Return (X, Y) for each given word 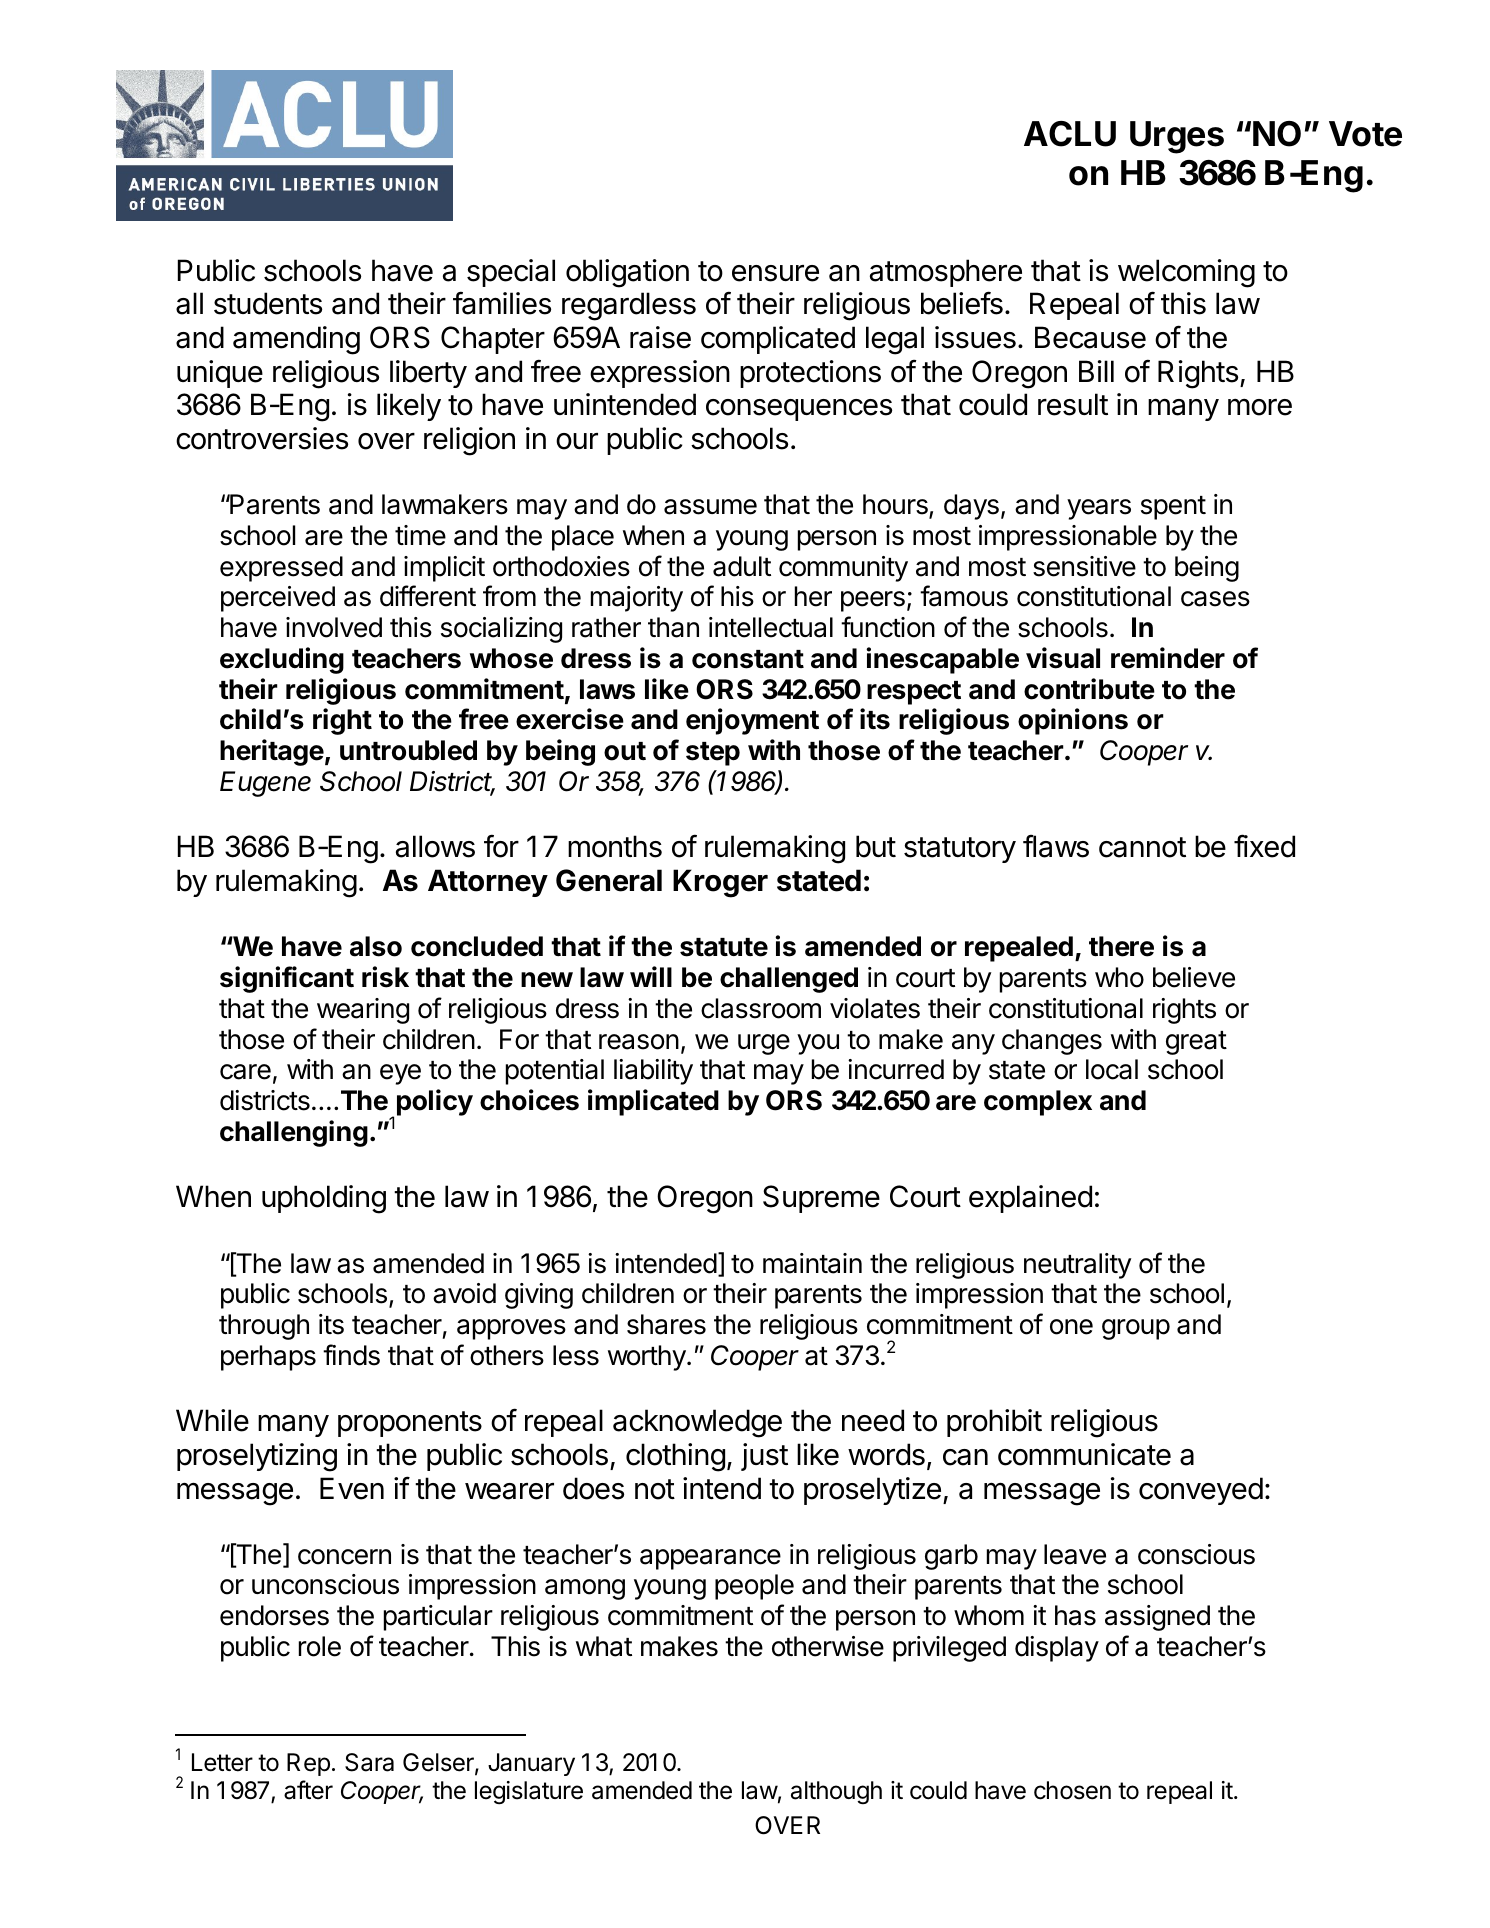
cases (1215, 599)
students (268, 303)
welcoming (1186, 273)
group (1136, 1329)
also (376, 946)
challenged (789, 980)
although (836, 1792)
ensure (775, 273)
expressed (281, 569)
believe (1194, 977)
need (873, 1420)
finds (351, 1355)
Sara (369, 1762)
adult (742, 566)
